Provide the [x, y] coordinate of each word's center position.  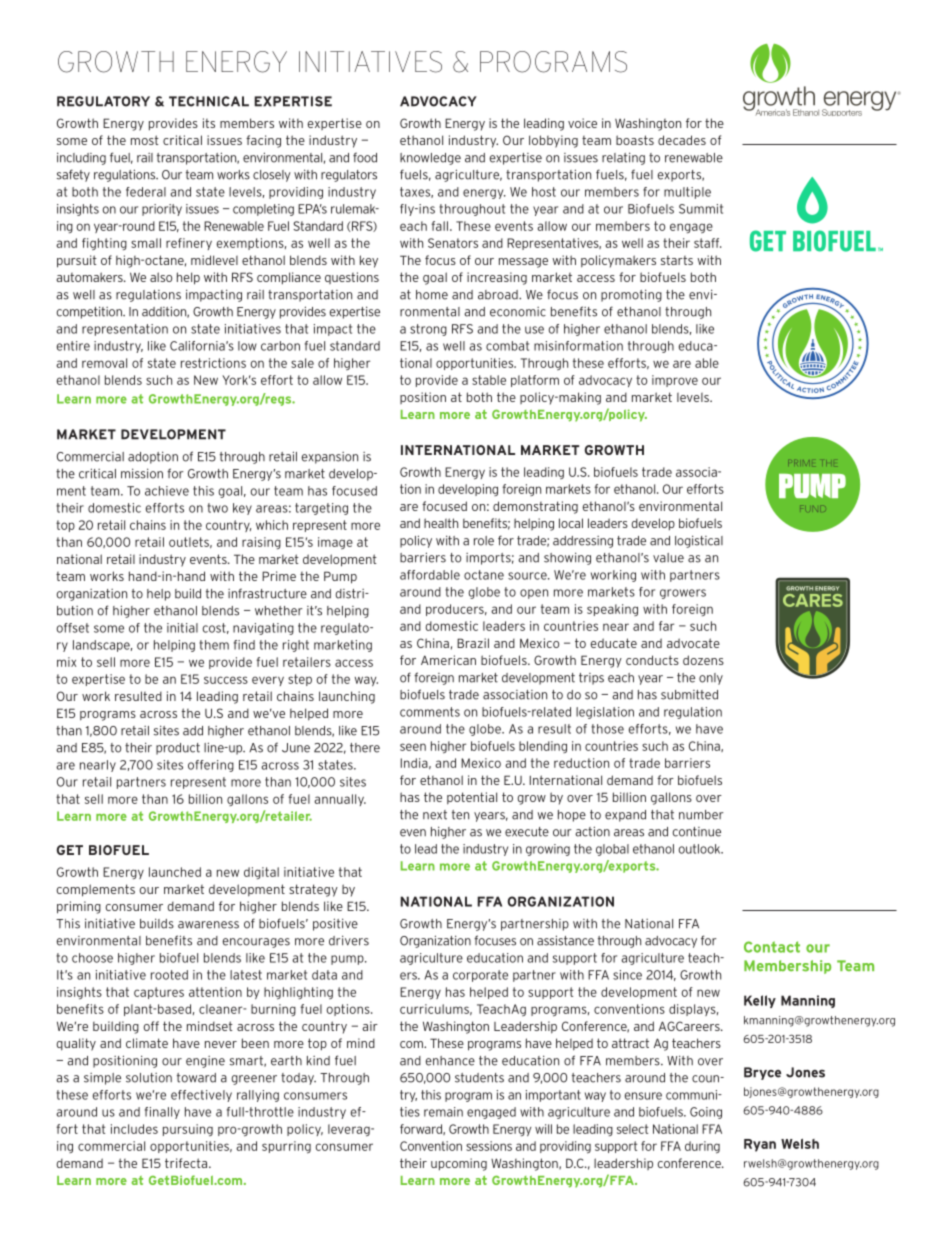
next [435, 815]
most [145, 140]
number [701, 815]
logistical [699, 541]
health [441, 523]
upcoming [459, 1164]
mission [142, 473]
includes [134, 1129]
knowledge [430, 159]
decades [682, 140]
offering [211, 766]
